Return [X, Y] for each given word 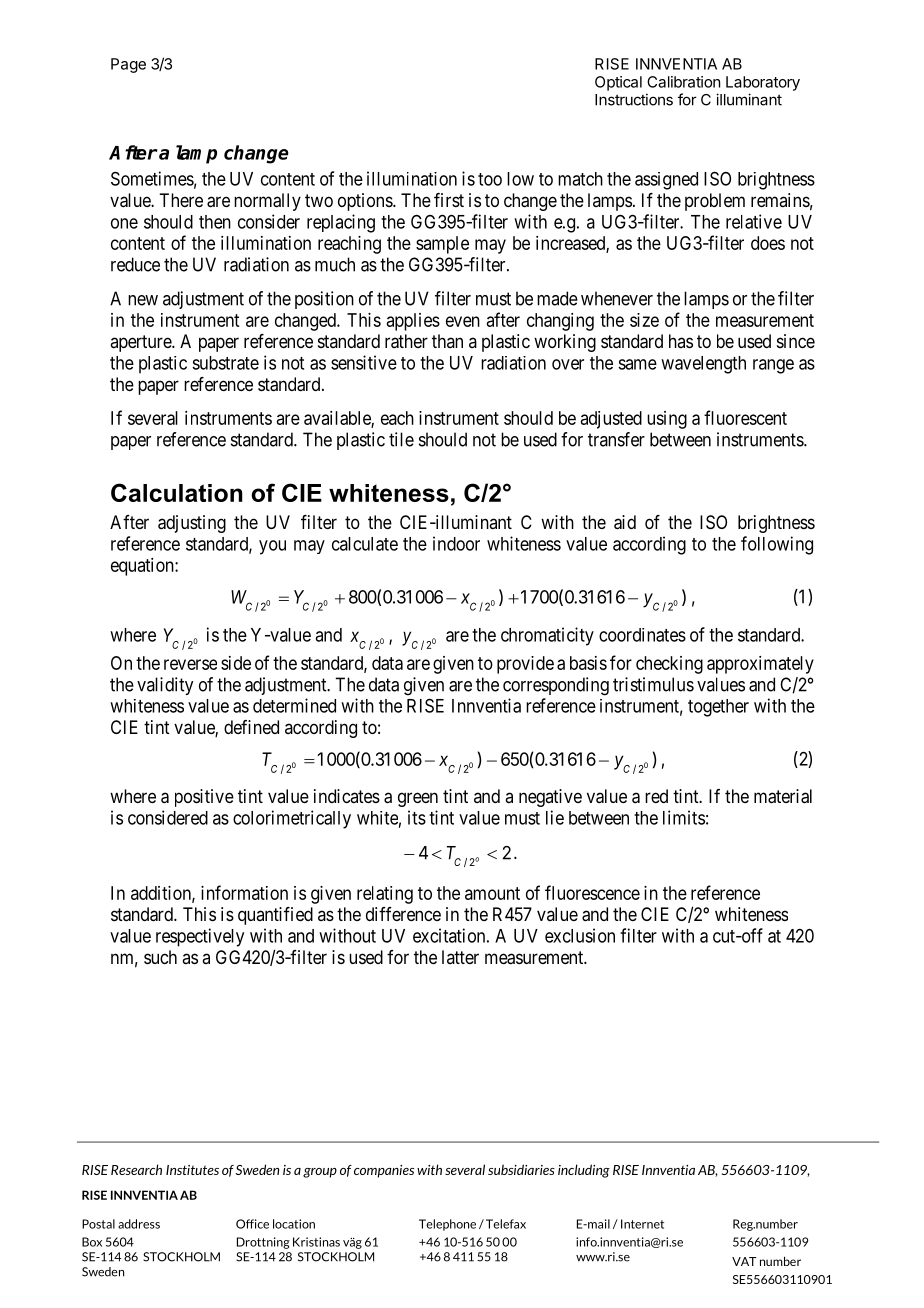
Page [128, 65]
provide [525, 665]
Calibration [683, 82]
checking [669, 665]
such [160, 957]
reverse [190, 664]
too [490, 179]
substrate [225, 363]
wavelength [703, 365]
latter [460, 957]
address [139, 1224]
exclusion [580, 935]
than [447, 341]
